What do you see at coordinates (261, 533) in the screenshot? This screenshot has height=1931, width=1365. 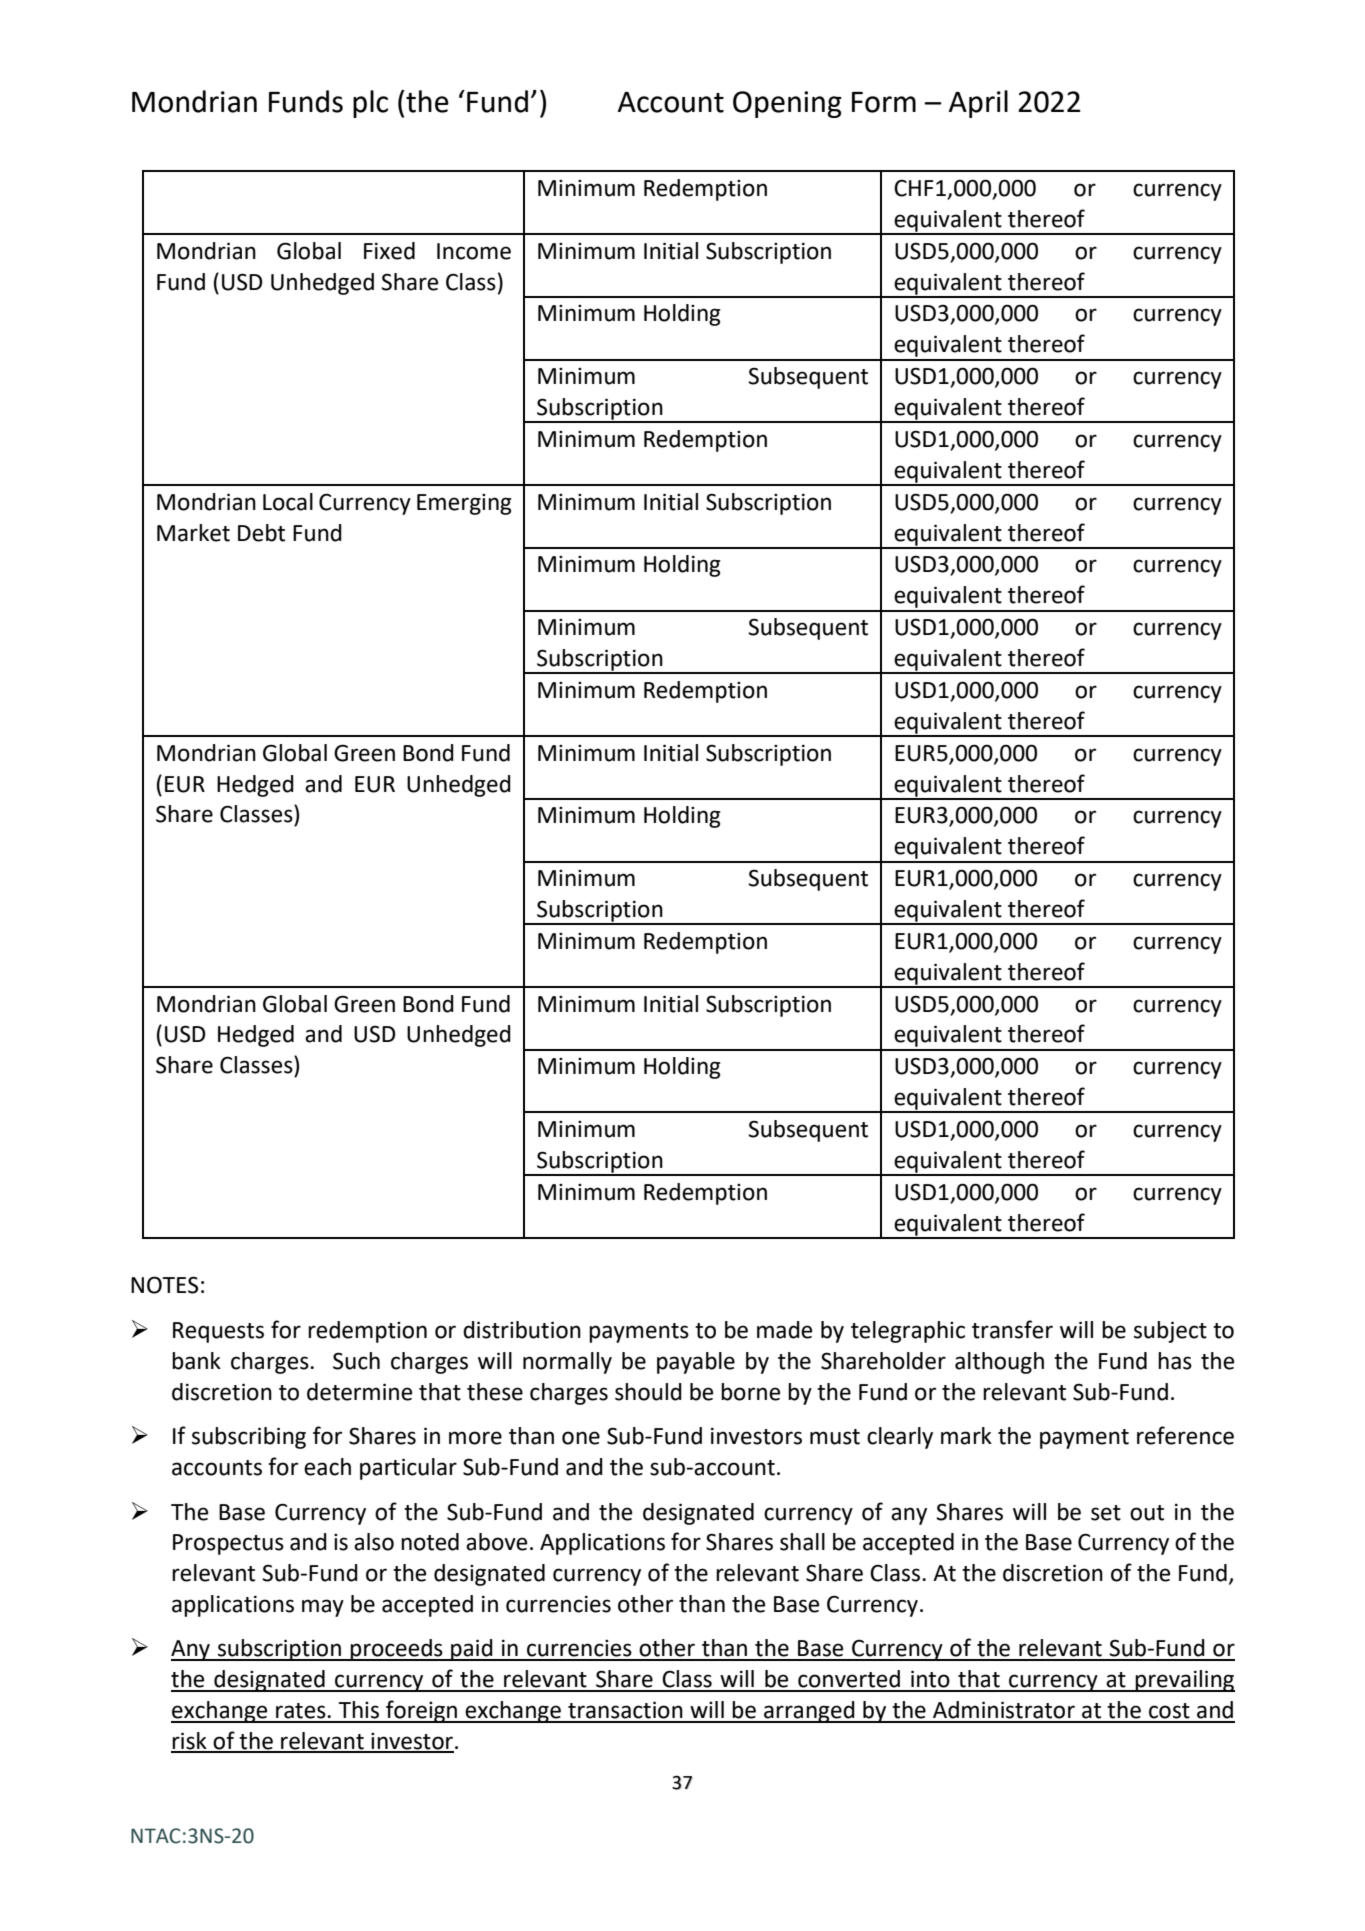 I see `Debt` at bounding box center [261, 533].
